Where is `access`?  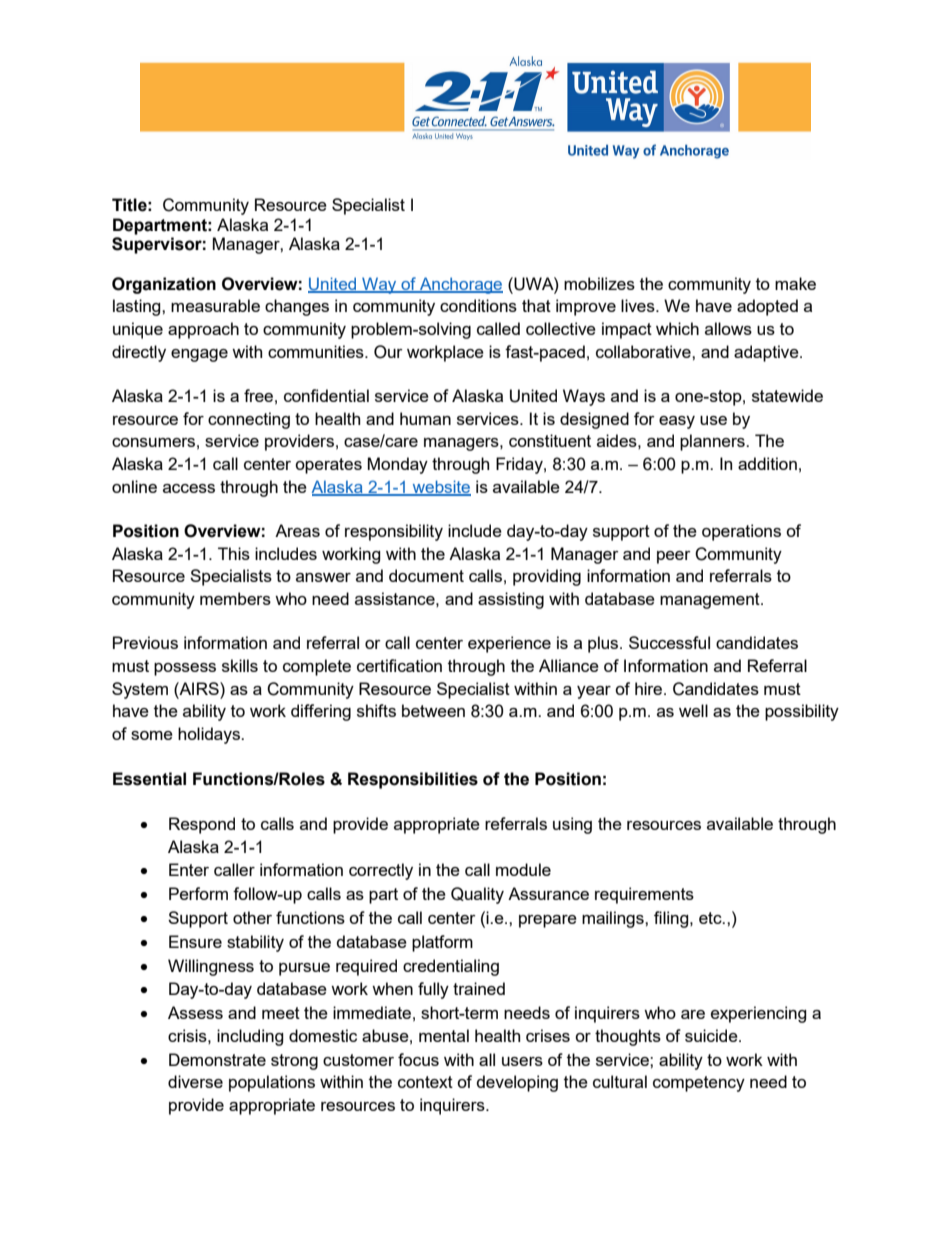
access is located at coordinates (189, 488).
